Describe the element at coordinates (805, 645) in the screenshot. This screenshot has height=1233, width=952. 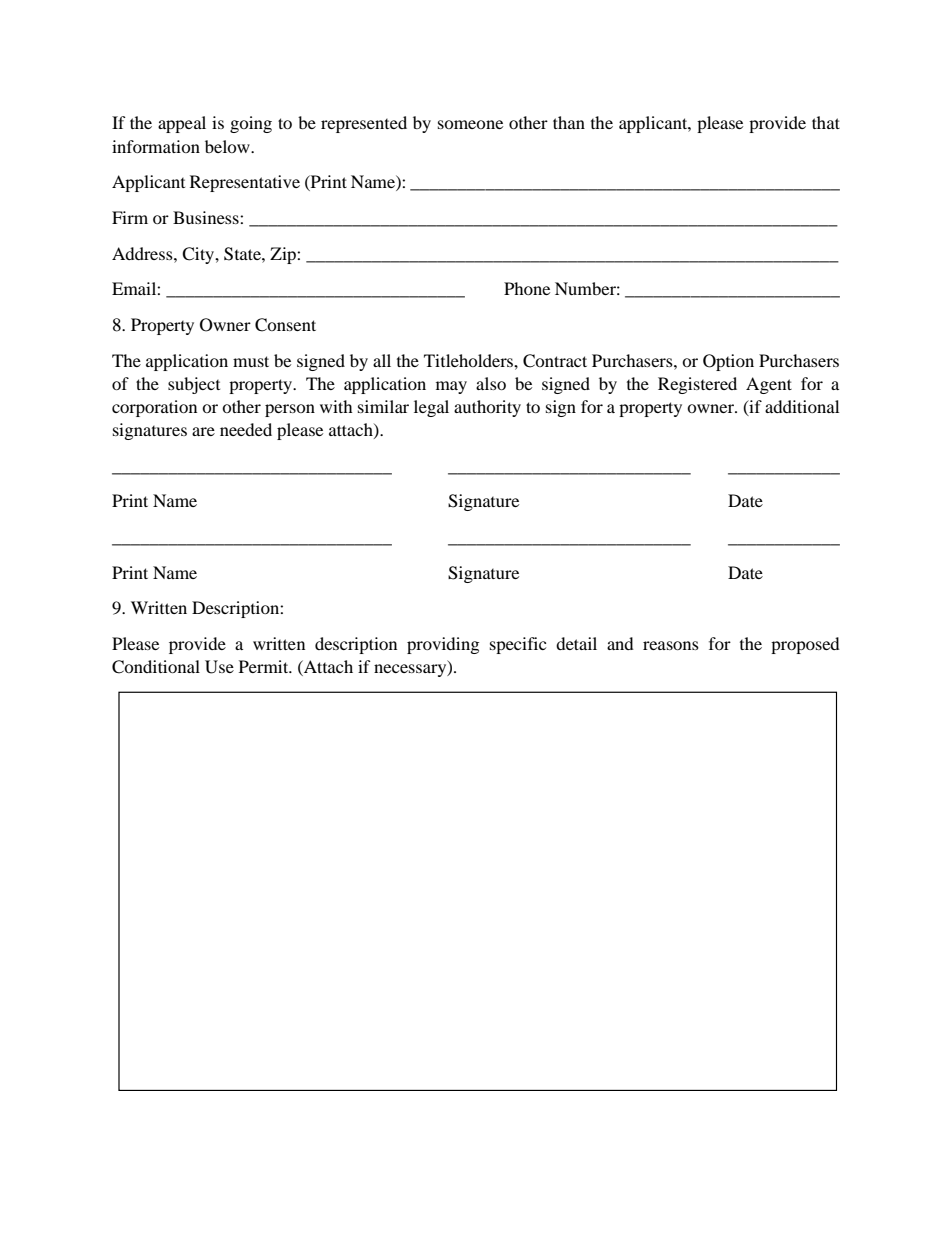
I see `proposed` at that location.
